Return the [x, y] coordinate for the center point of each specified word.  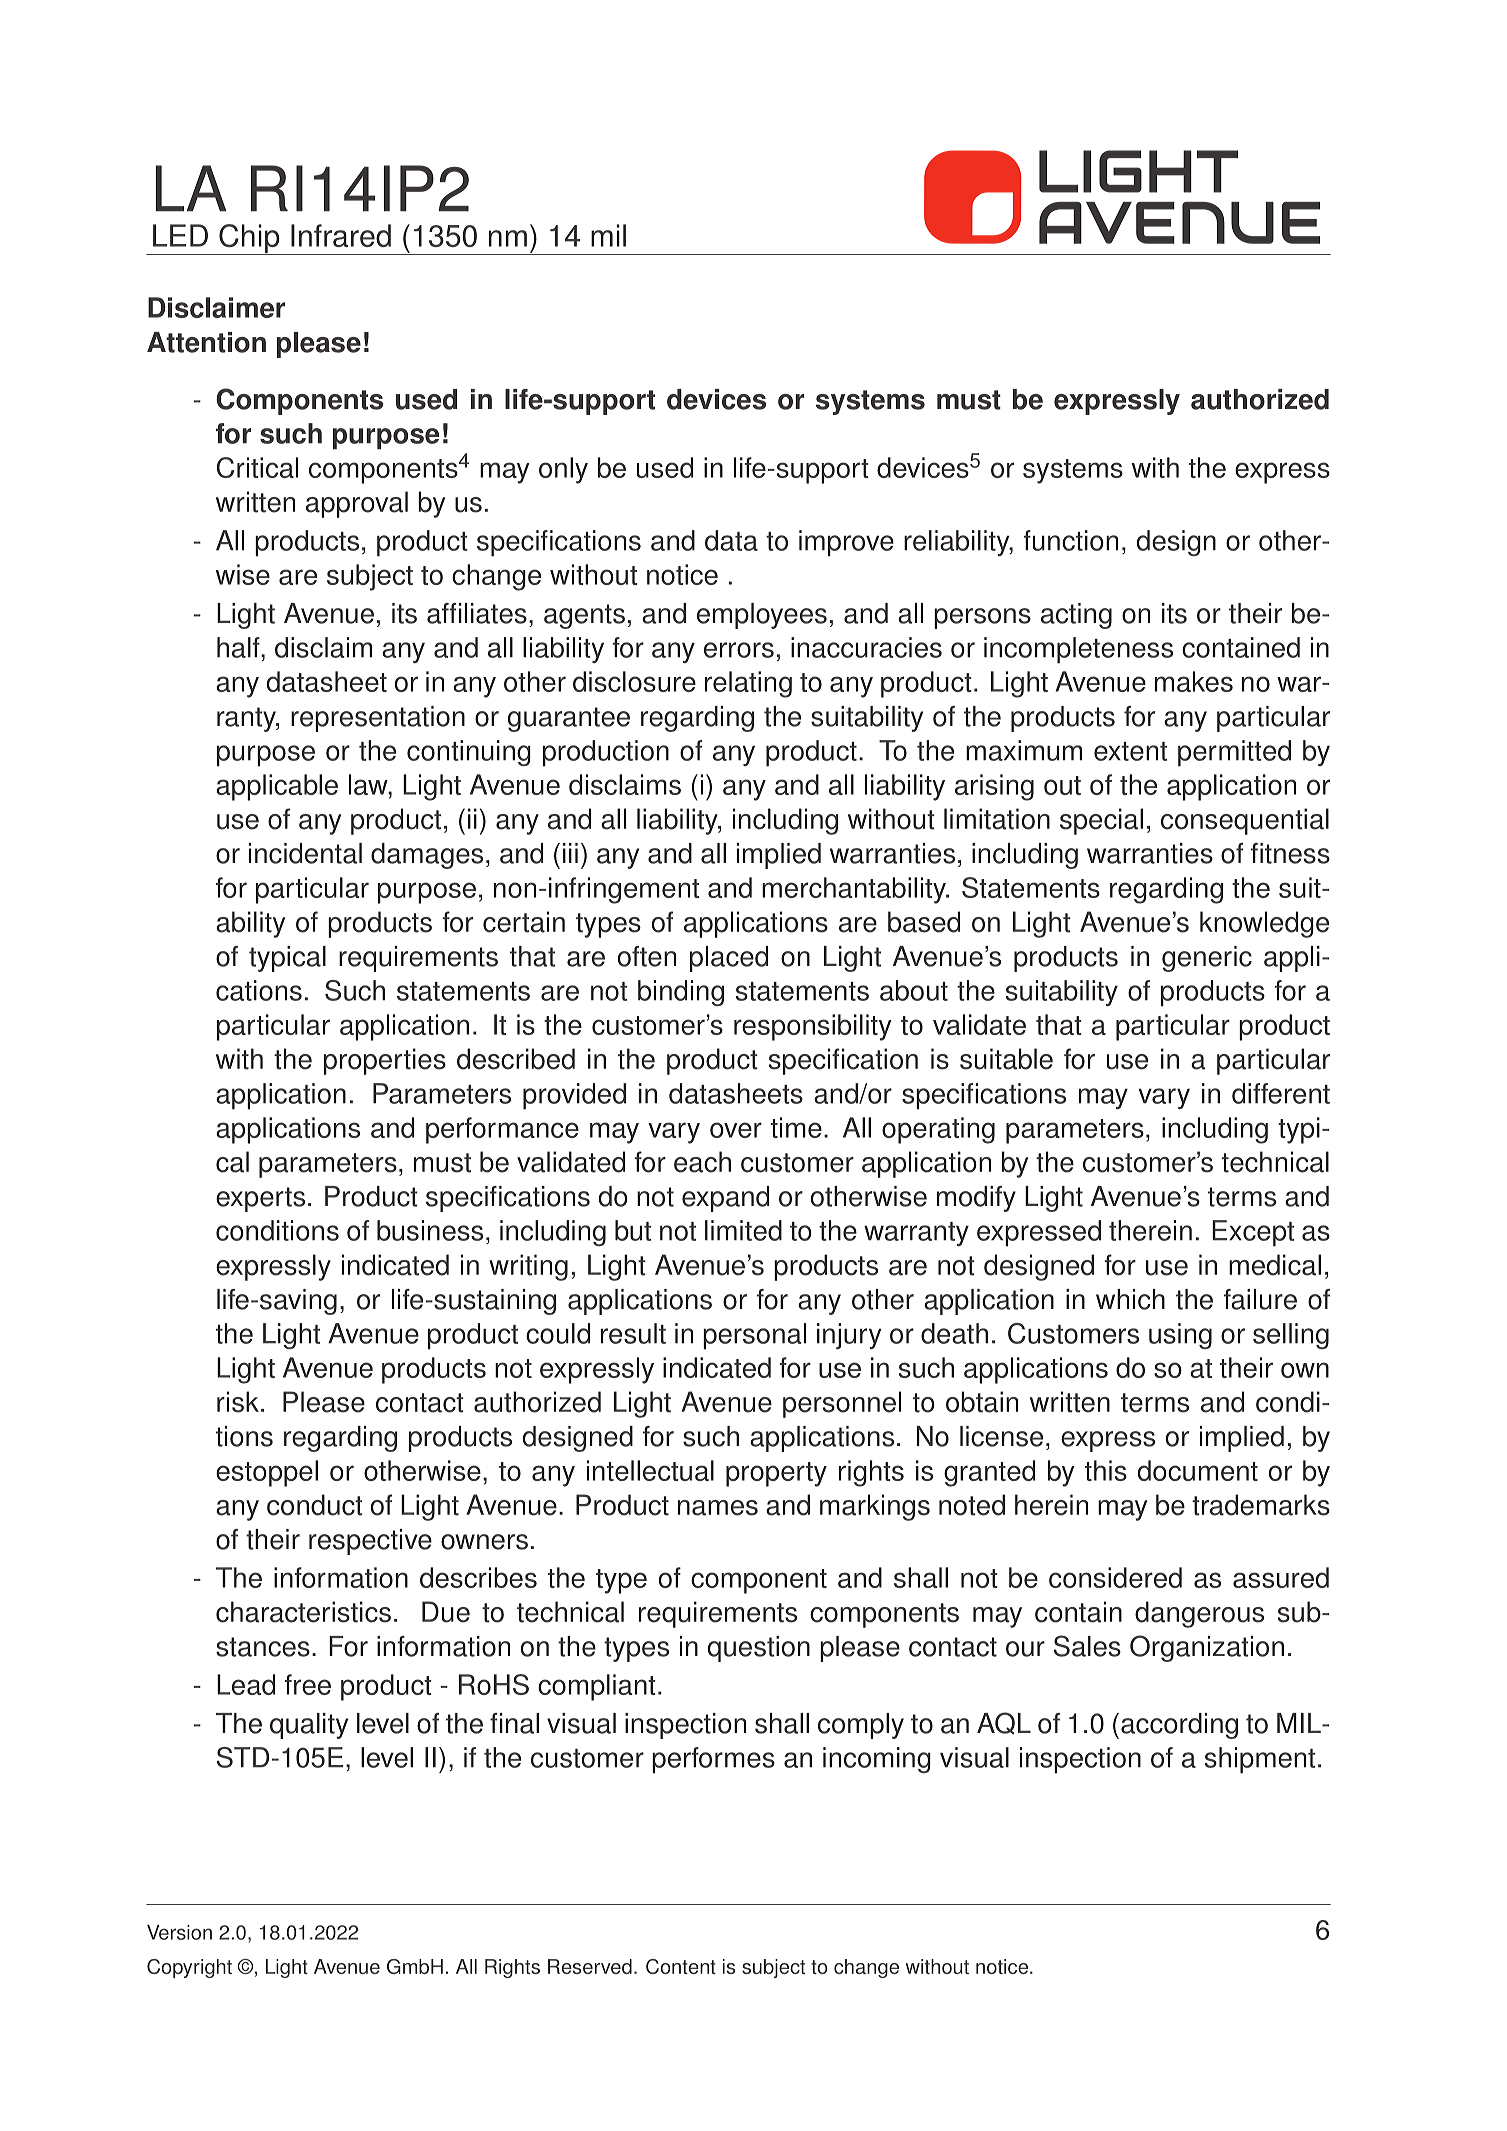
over [736, 1130]
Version [179, 1932]
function [1070, 540]
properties [385, 1061]
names [718, 1508]
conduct [315, 1505]
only [563, 470]
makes [1194, 681]
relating [748, 684]
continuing [469, 753]
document [1198, 1470]
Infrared [341, 235]
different [1281, 1093]
